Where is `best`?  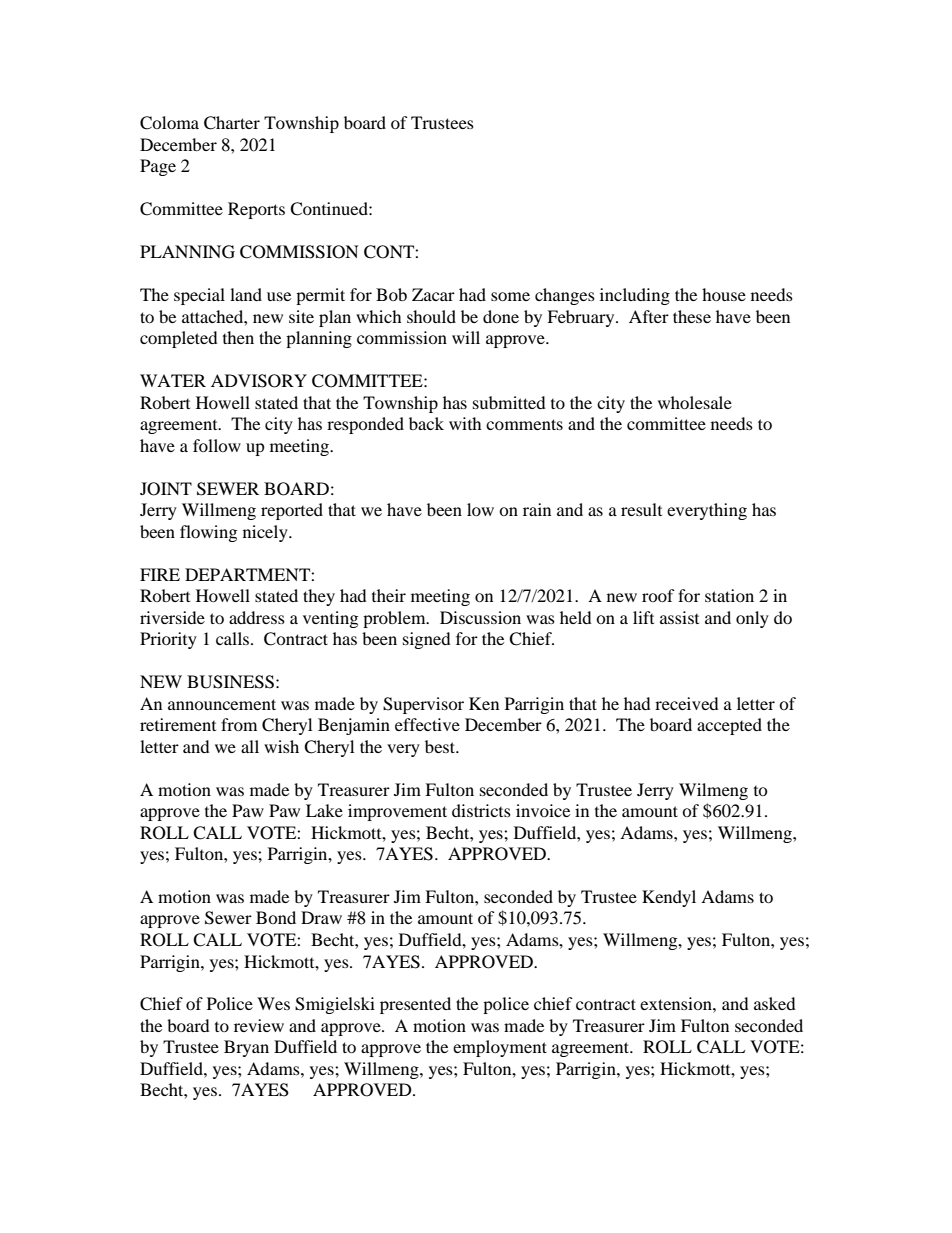
best is located at coordinates (441, 746).
